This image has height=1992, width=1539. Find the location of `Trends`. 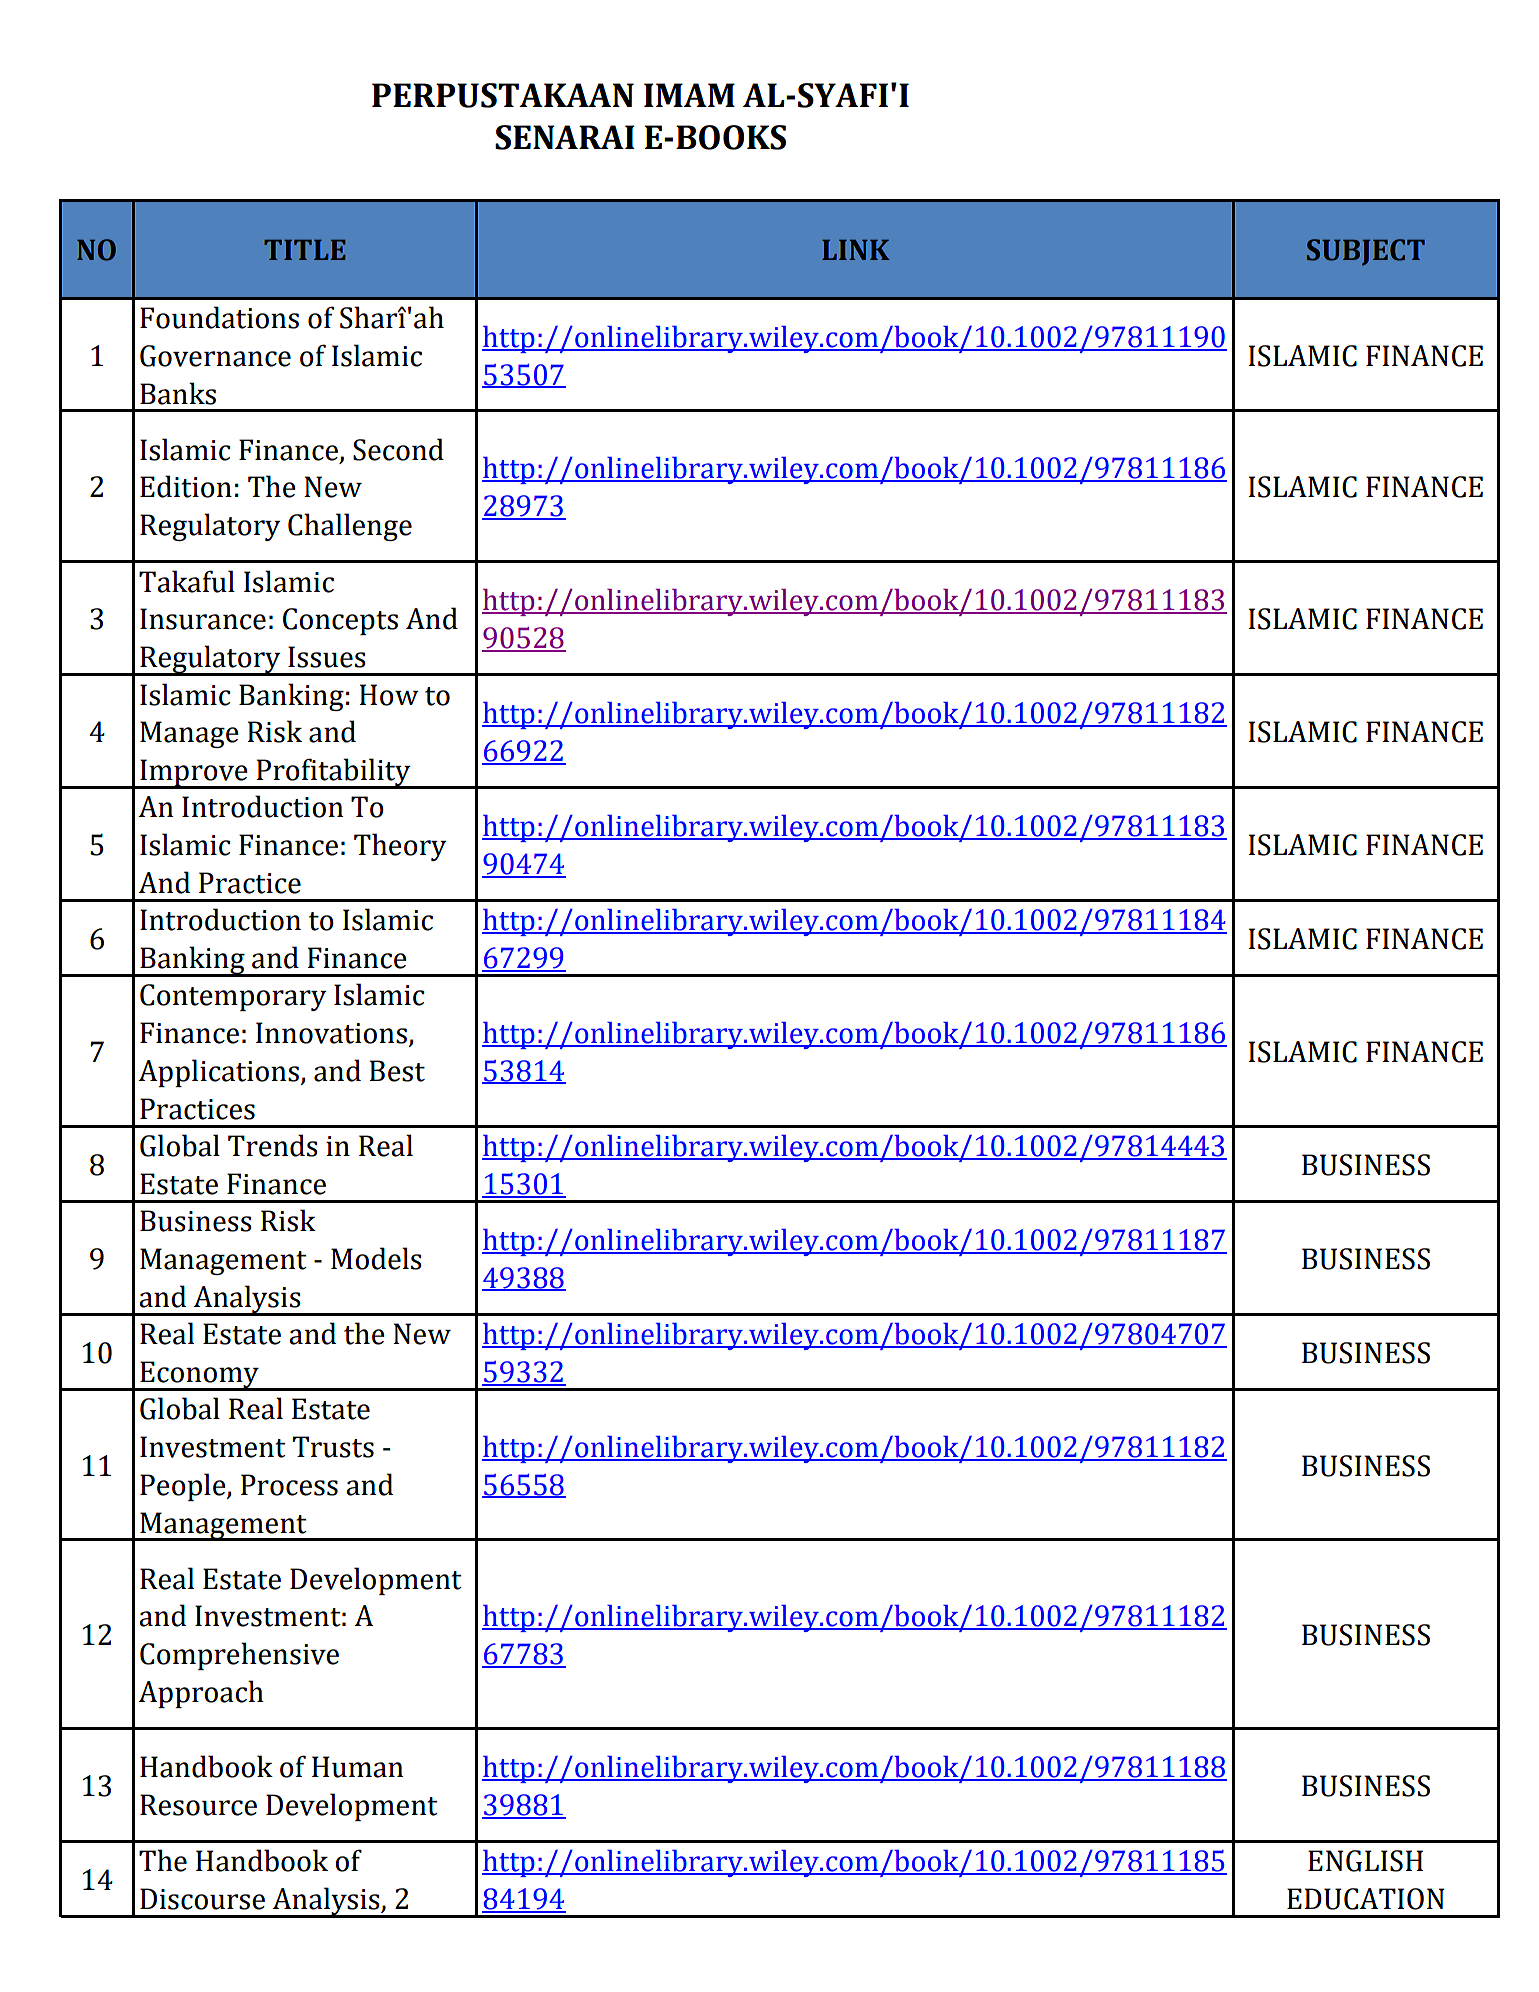

Trends is located at coordinates (273, 1145).
